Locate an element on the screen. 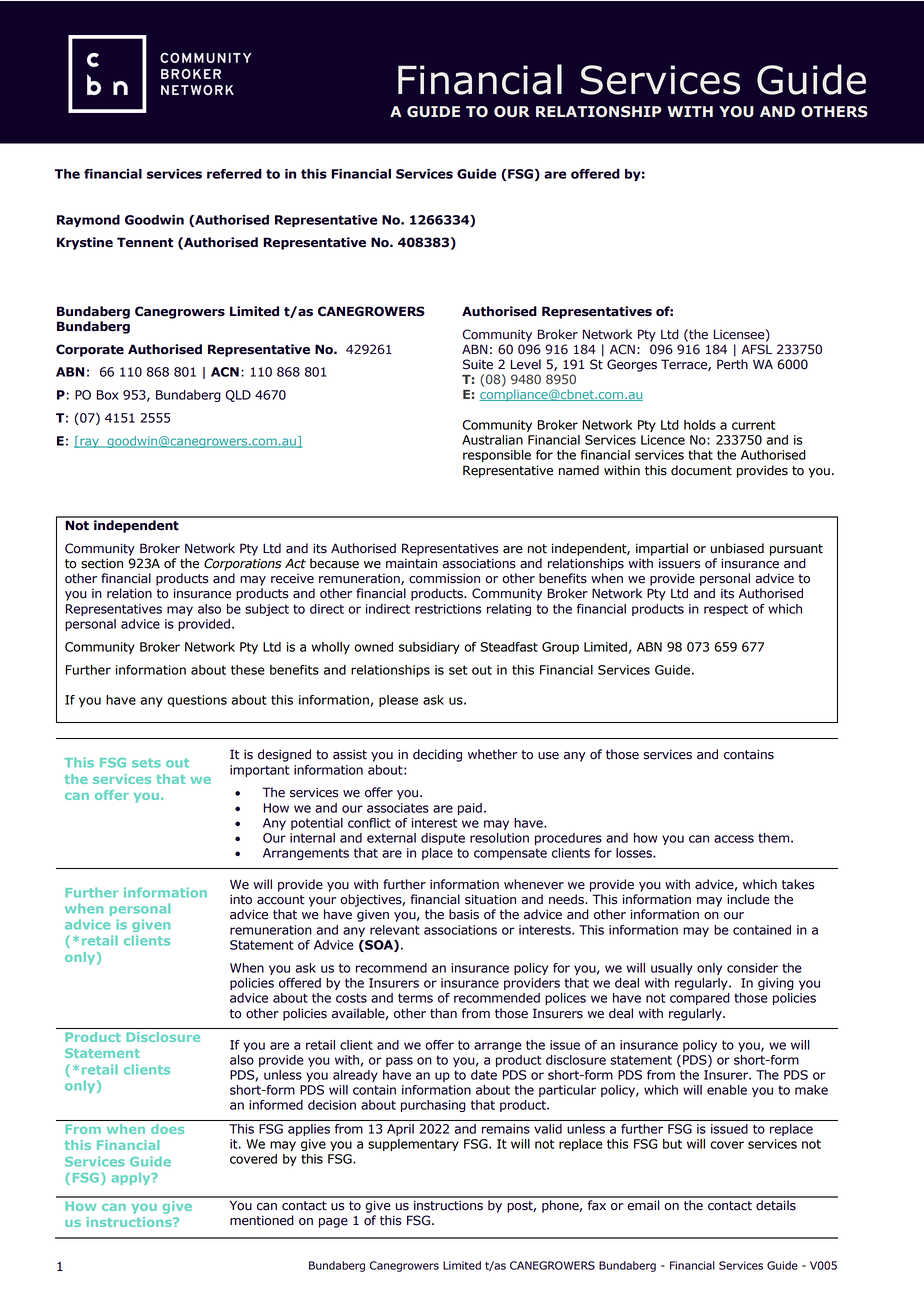 Image resolution: width=924 pixels, height=1309 pixels. referred is located at coordinates (234, 174).
